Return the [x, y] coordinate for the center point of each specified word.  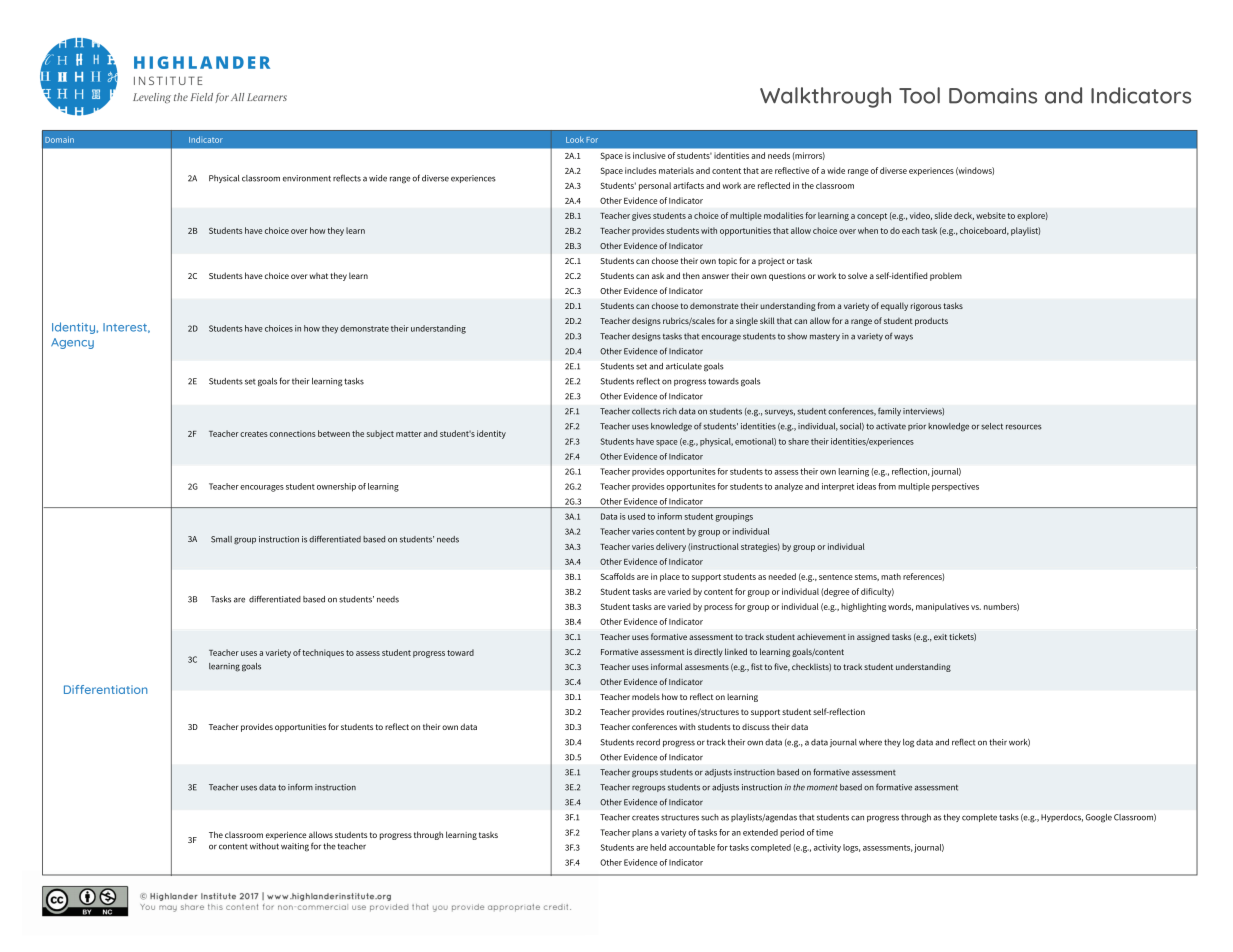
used [636, 516]
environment [307, 178]
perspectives [955, 487]
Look [575, 139]
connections [293, 433]
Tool [919, 95]
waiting [295, 847]
